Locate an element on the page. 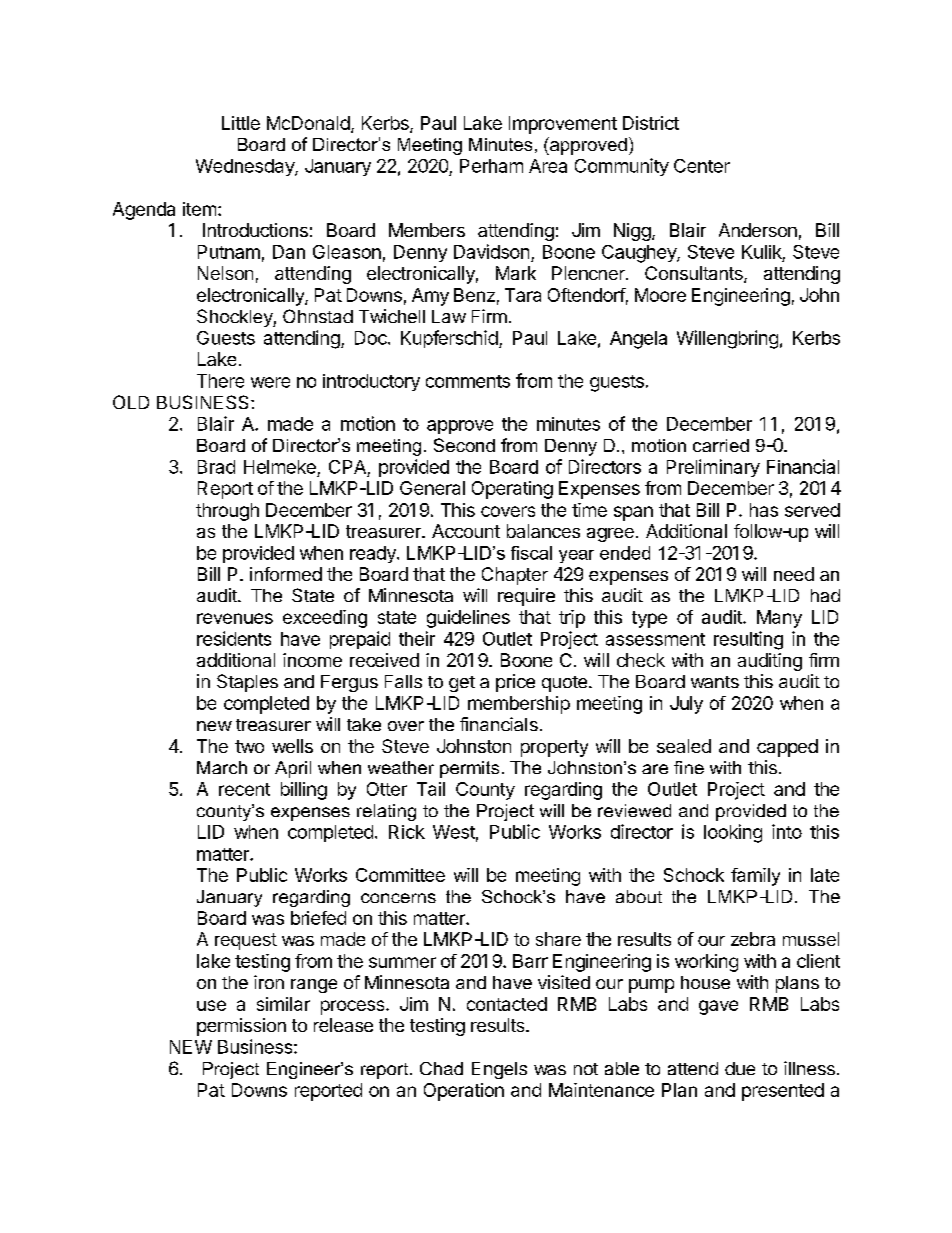 This document has height=1233, width=952. looking is located at coordinates (733, 833).
